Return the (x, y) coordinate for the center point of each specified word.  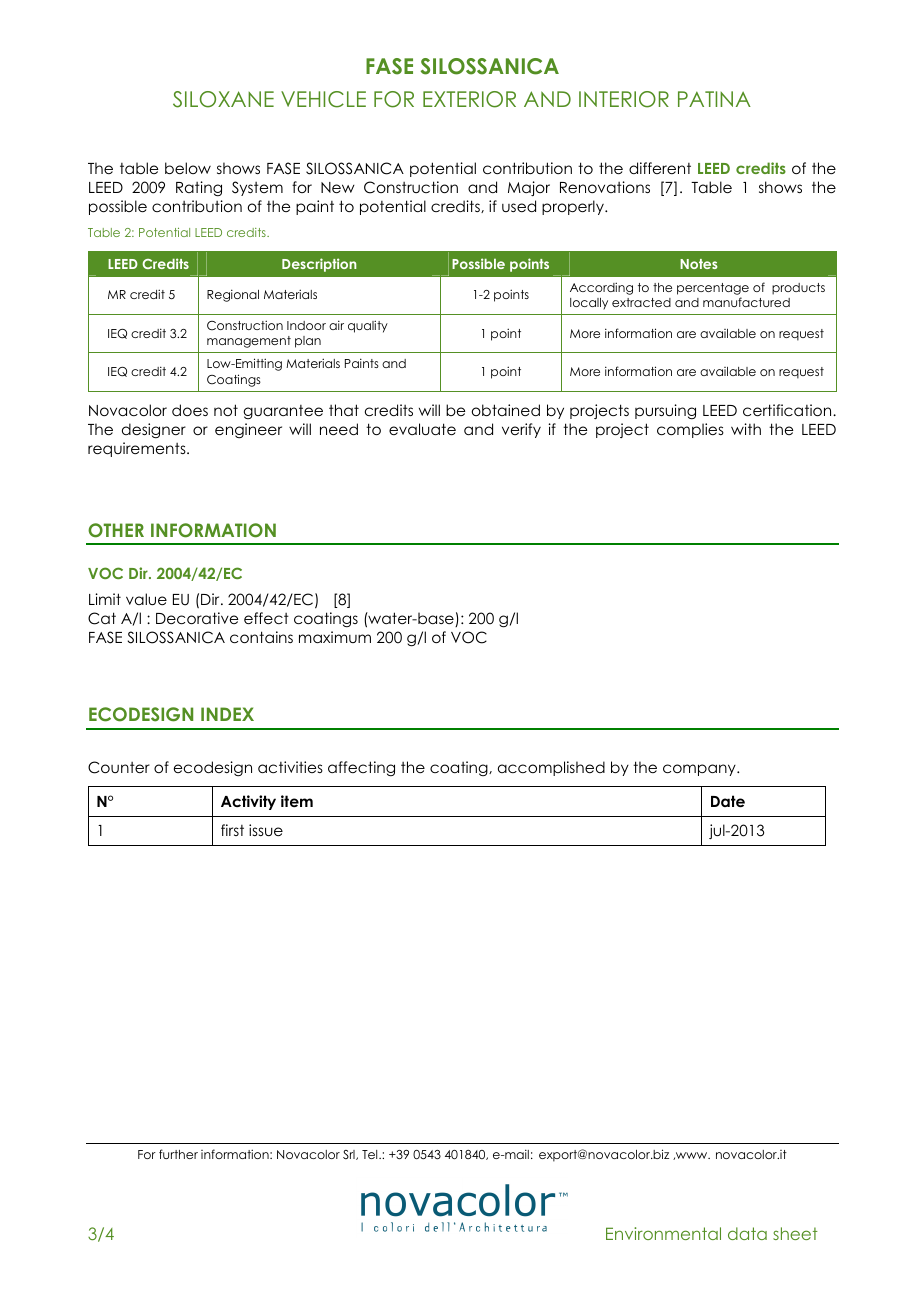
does (190, 410)
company (700, 770)
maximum (335, 637)
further (178, 1154)
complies (690, 430)
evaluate (422, 429)
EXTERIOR (469, 99)
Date (728, 801)
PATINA (714, 99)
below (188, 168)
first (232, 830)
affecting (361, 768)
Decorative (197, 618)
